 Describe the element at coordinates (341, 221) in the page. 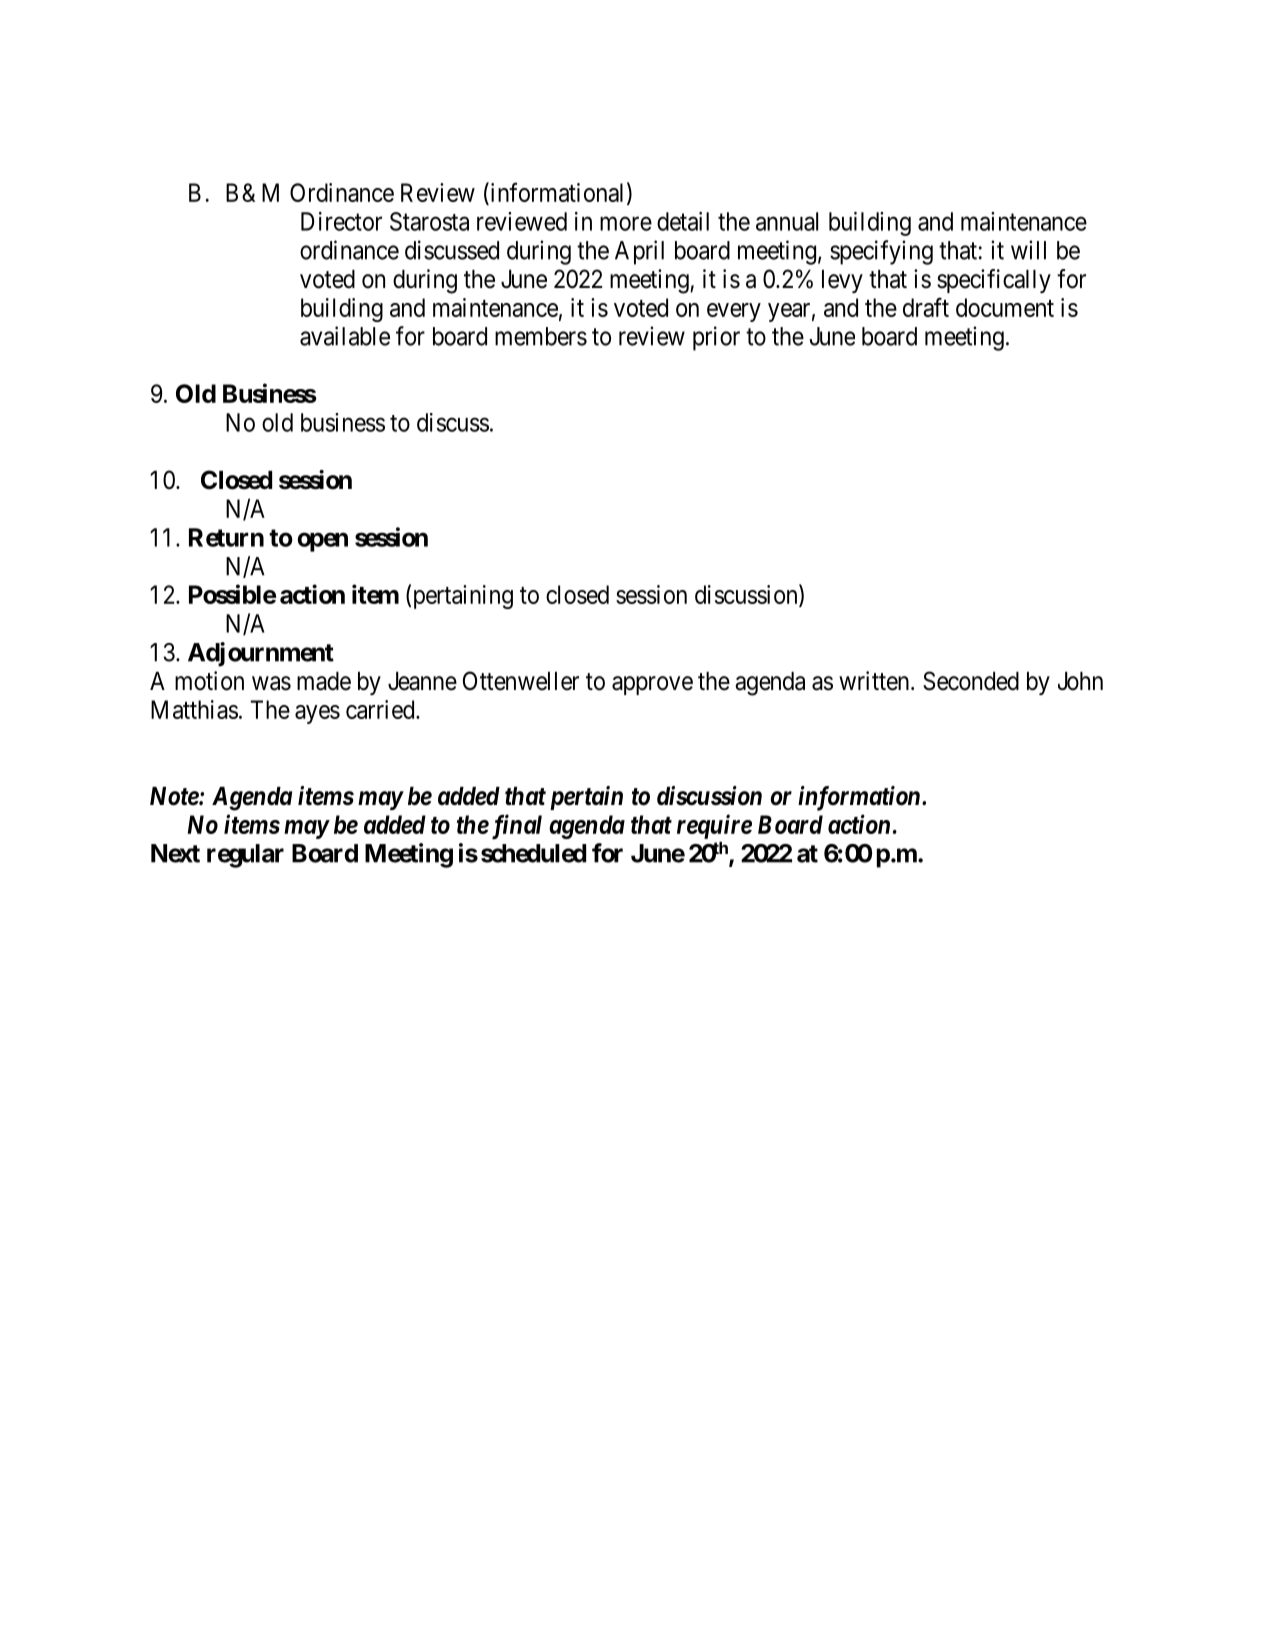

I see `Director` at that location.
